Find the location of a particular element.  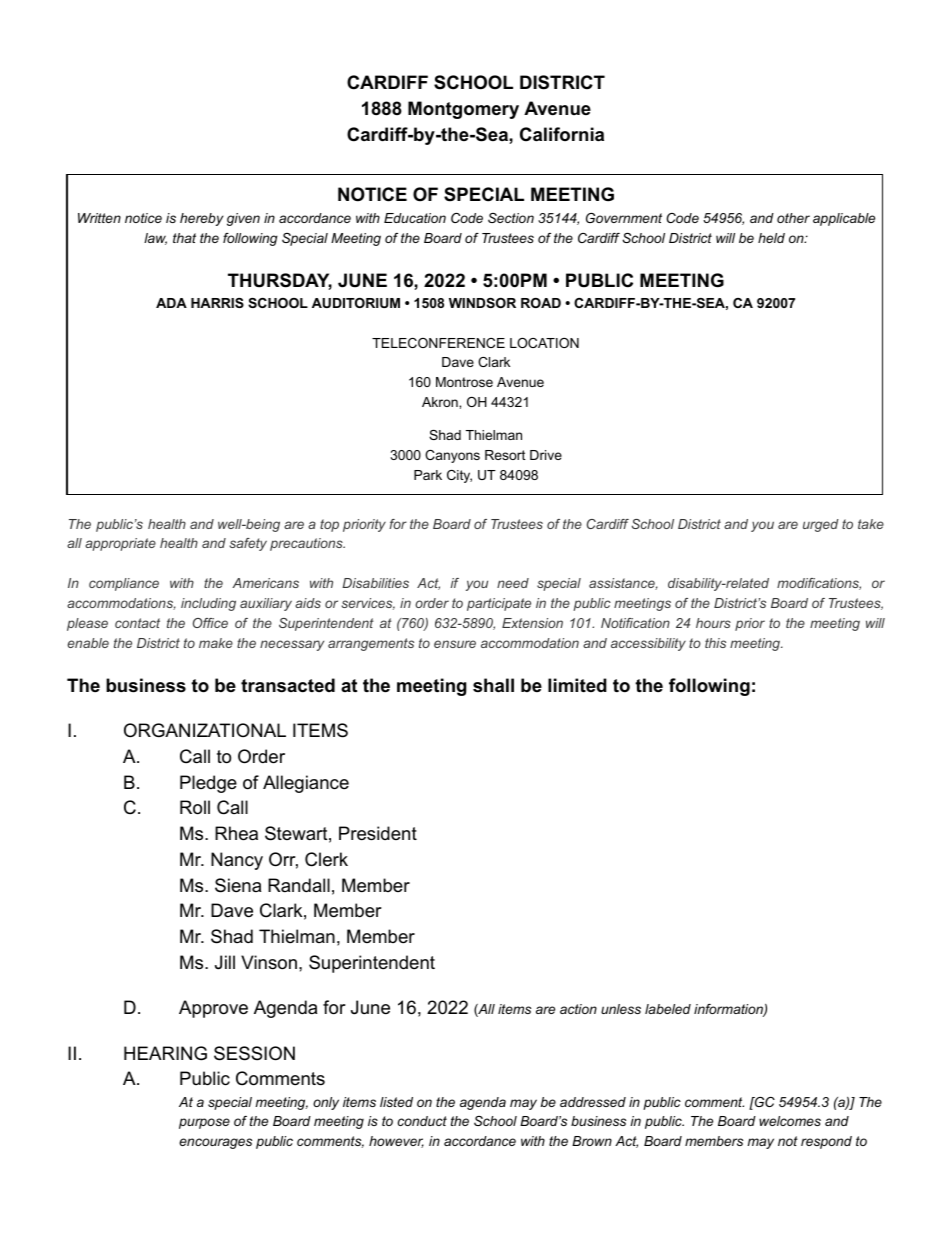

urged is located at coordinates (821, 525).
